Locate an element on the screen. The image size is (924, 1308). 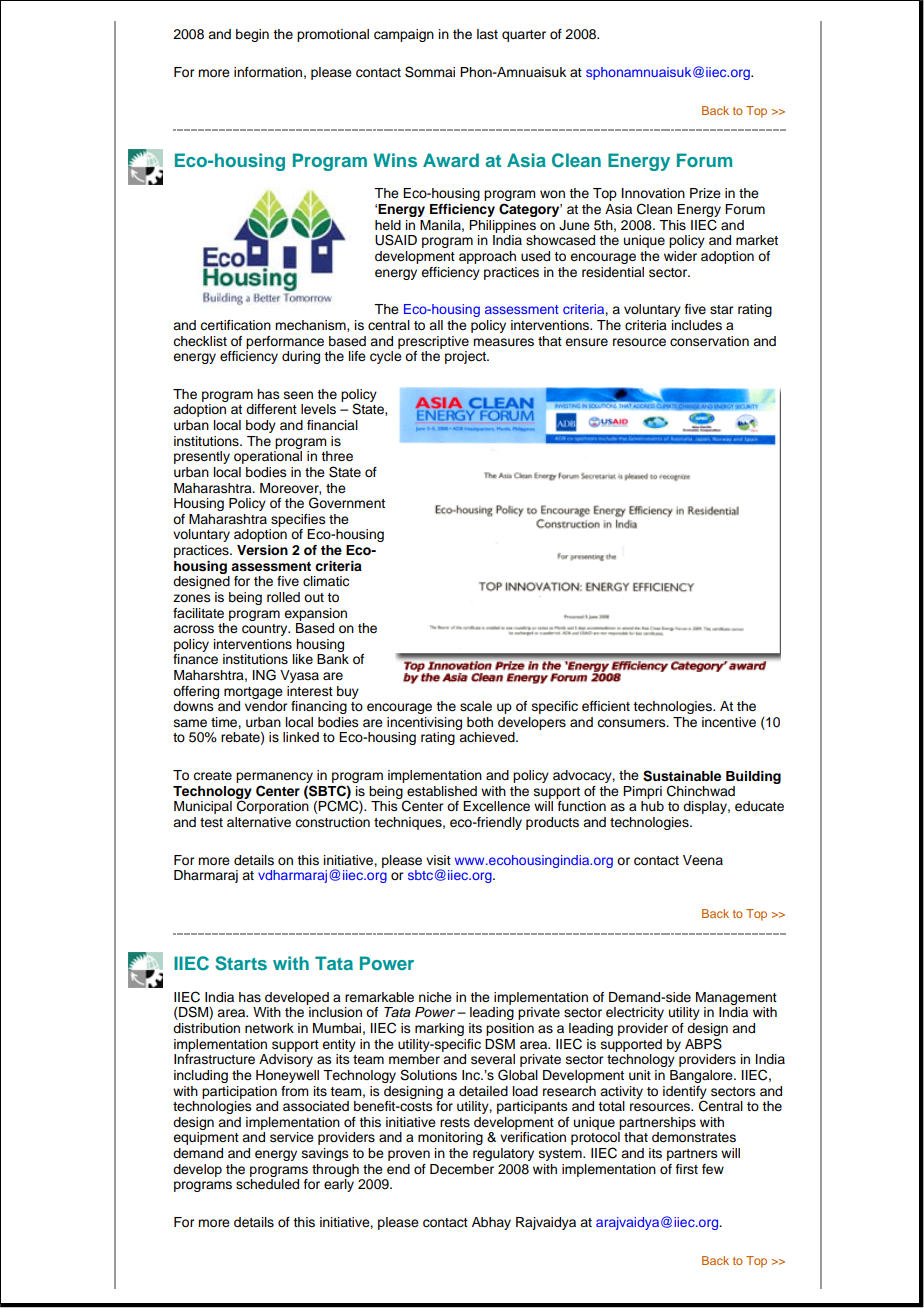
last is located at coordinates (487, 34).
